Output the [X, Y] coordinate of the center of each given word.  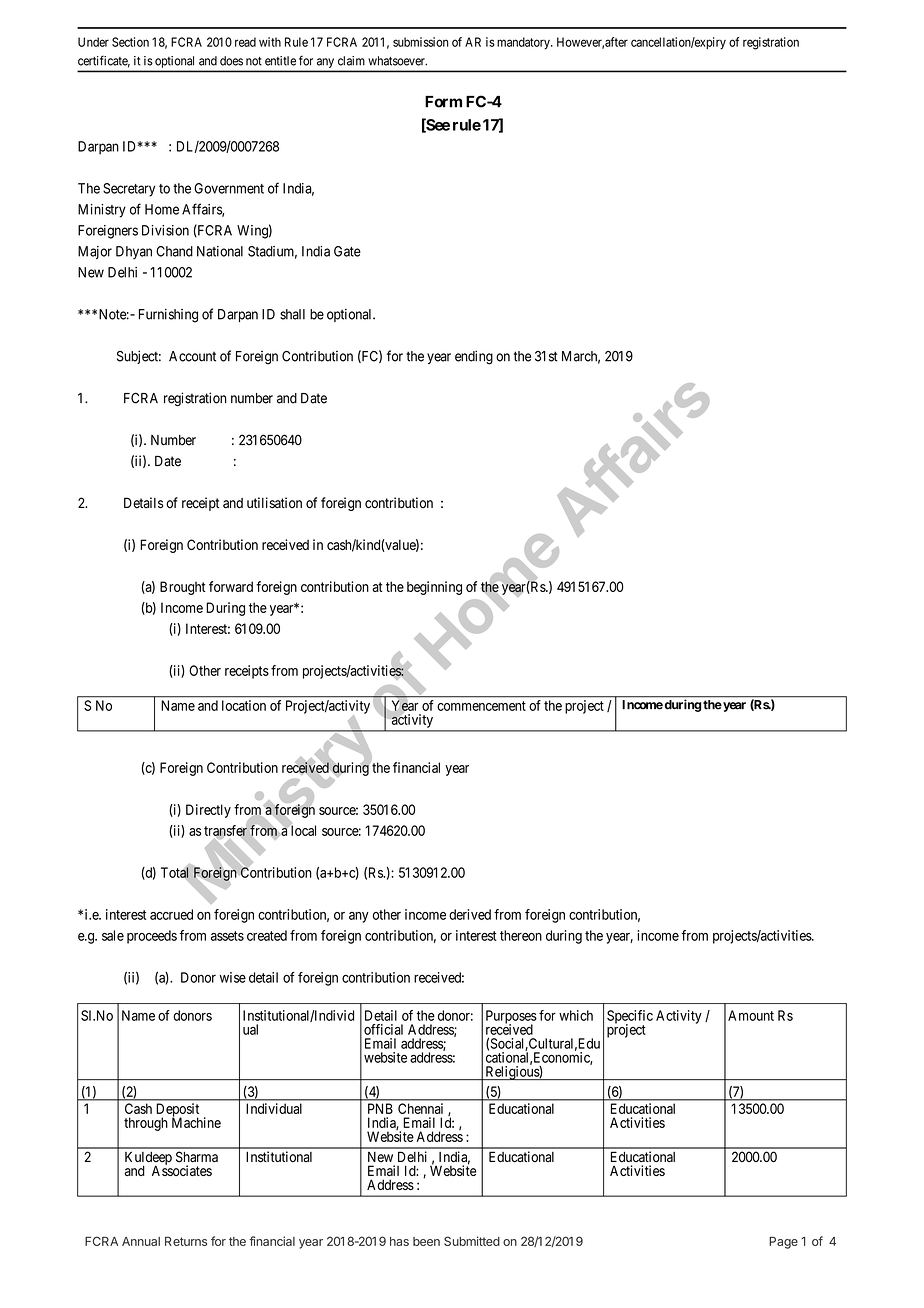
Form [443, 102]
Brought [183, 588]
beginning [434, 588]
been [426, 1241]
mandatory [524, 43]
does [231, 61]
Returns [186, 1241]
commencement [481, 706]
